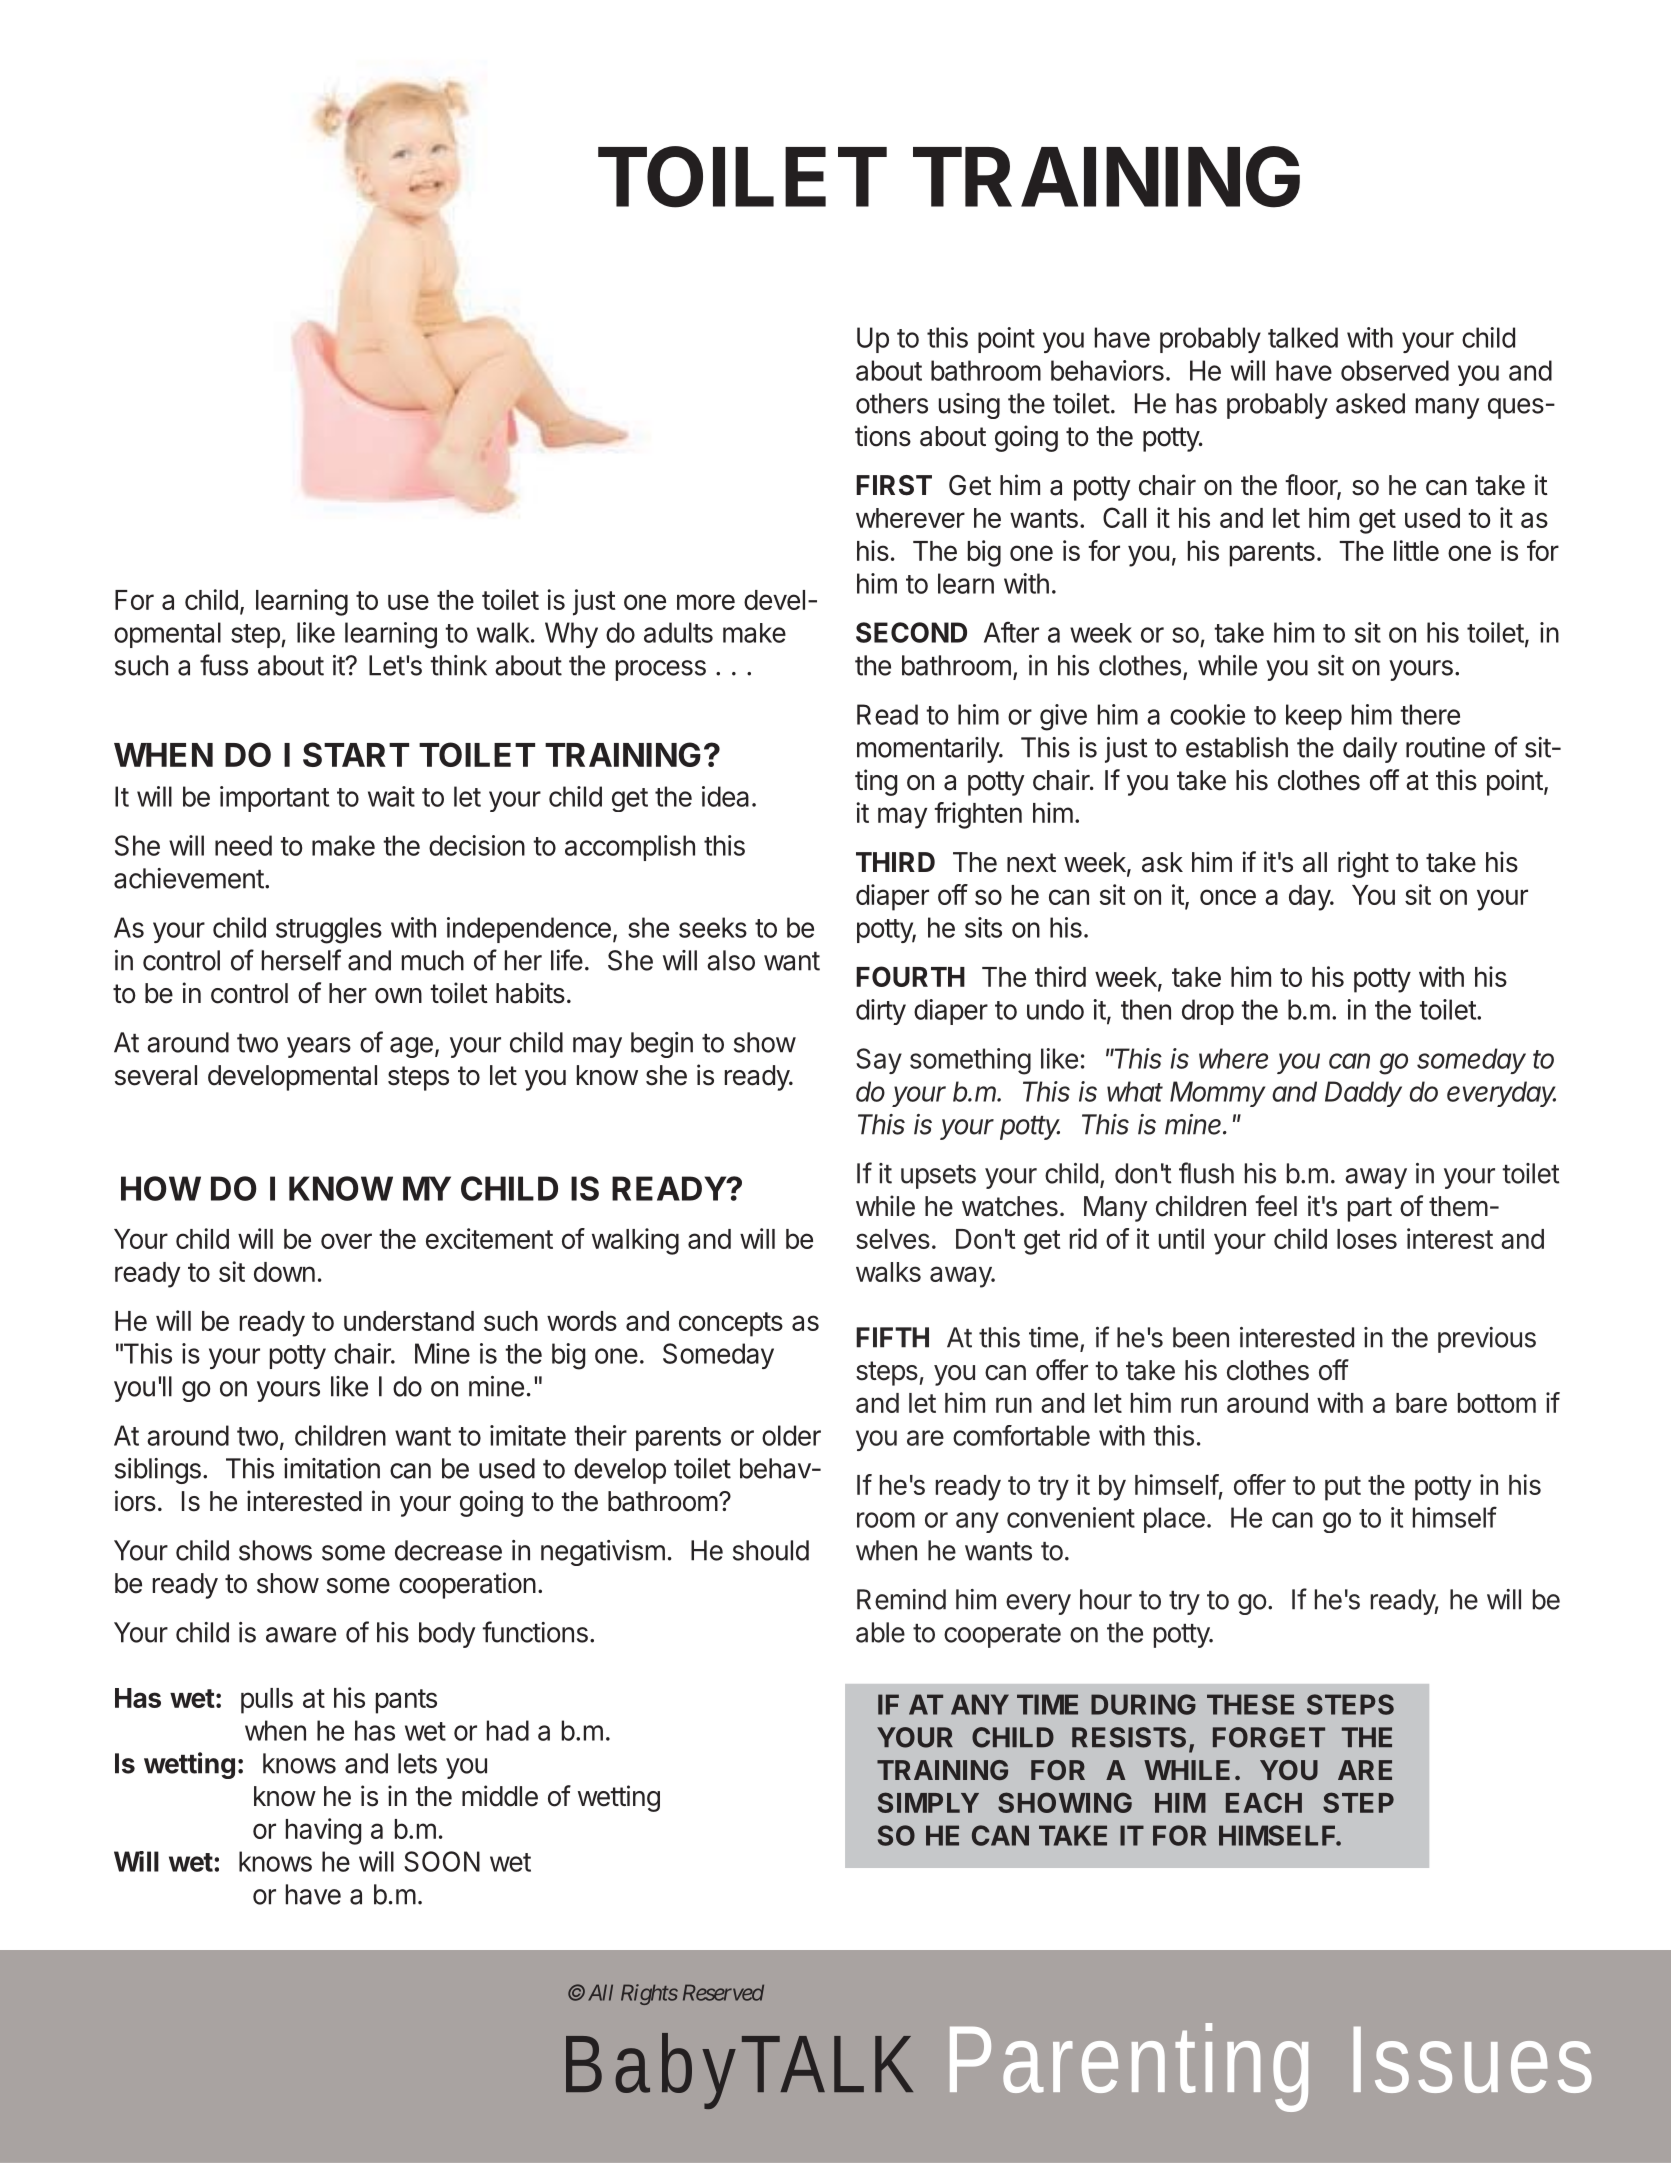 This screenshot has height=2163, width=1671. Describe the element at coordinates (892, 403) in the screenshot. I see `others` at that location.
